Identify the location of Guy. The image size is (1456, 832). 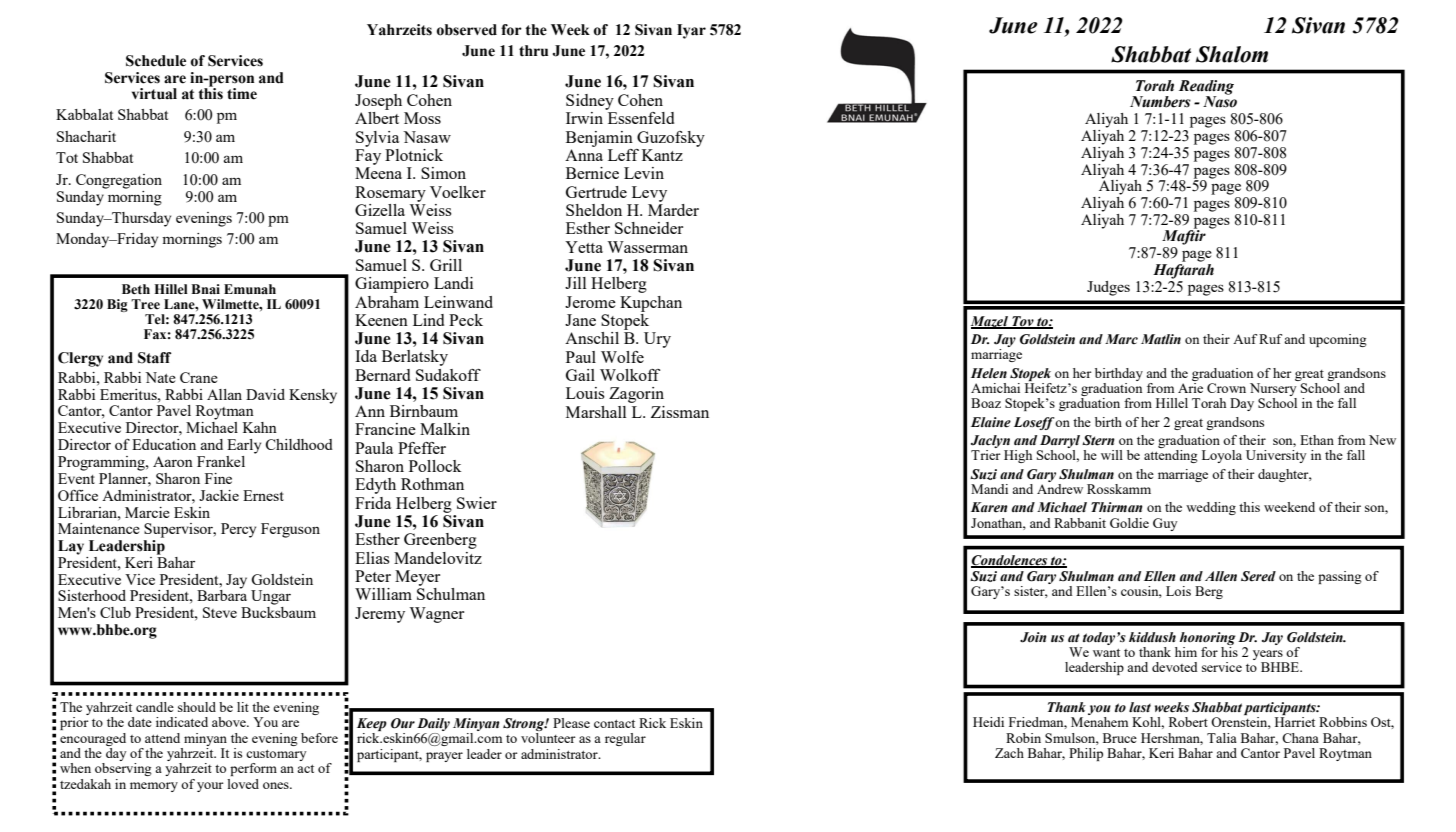
(1165, 524).
